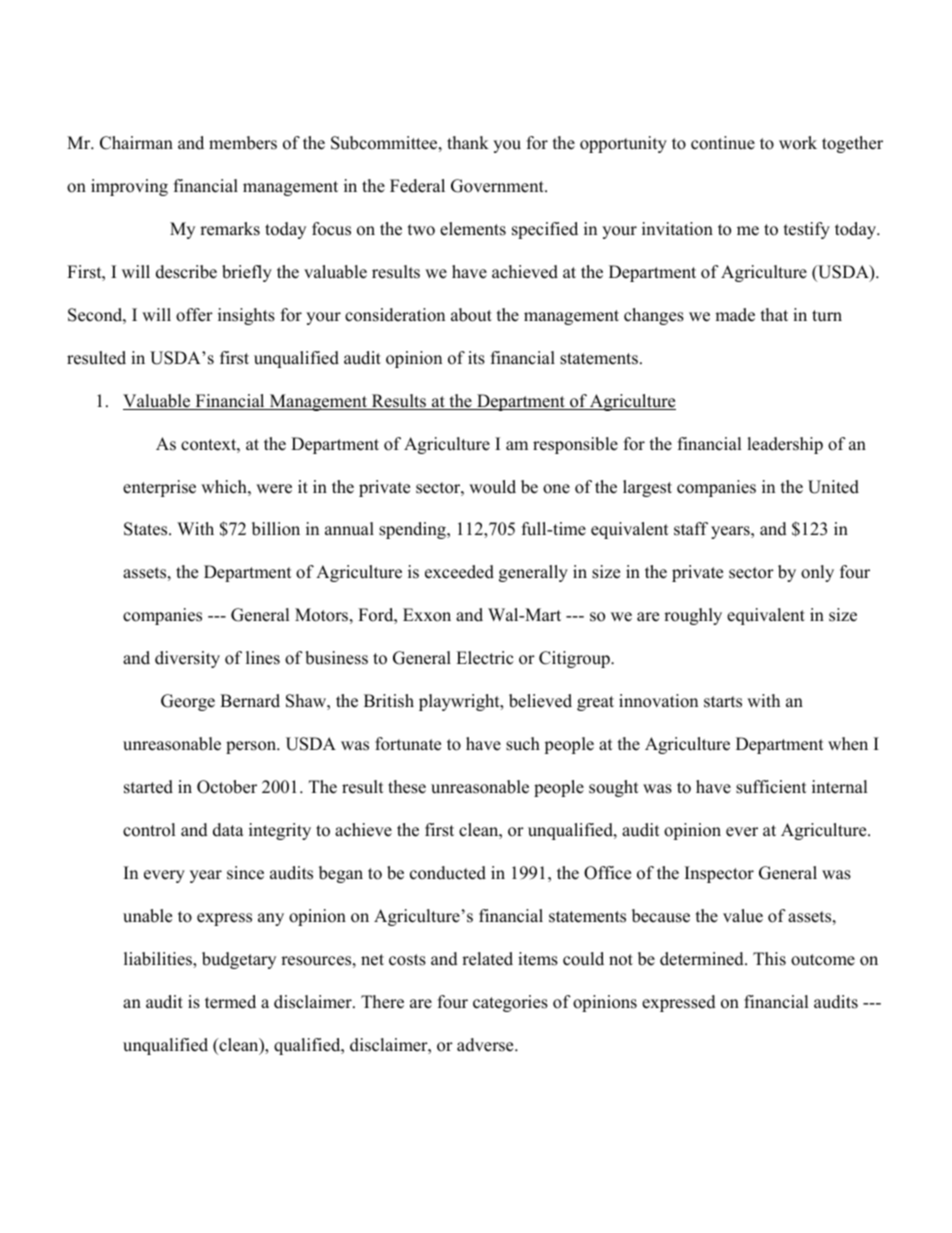 This page has width=952, height=1233. Describe the element at coordinates (798, 143) in the page. I see `work` at that location.
